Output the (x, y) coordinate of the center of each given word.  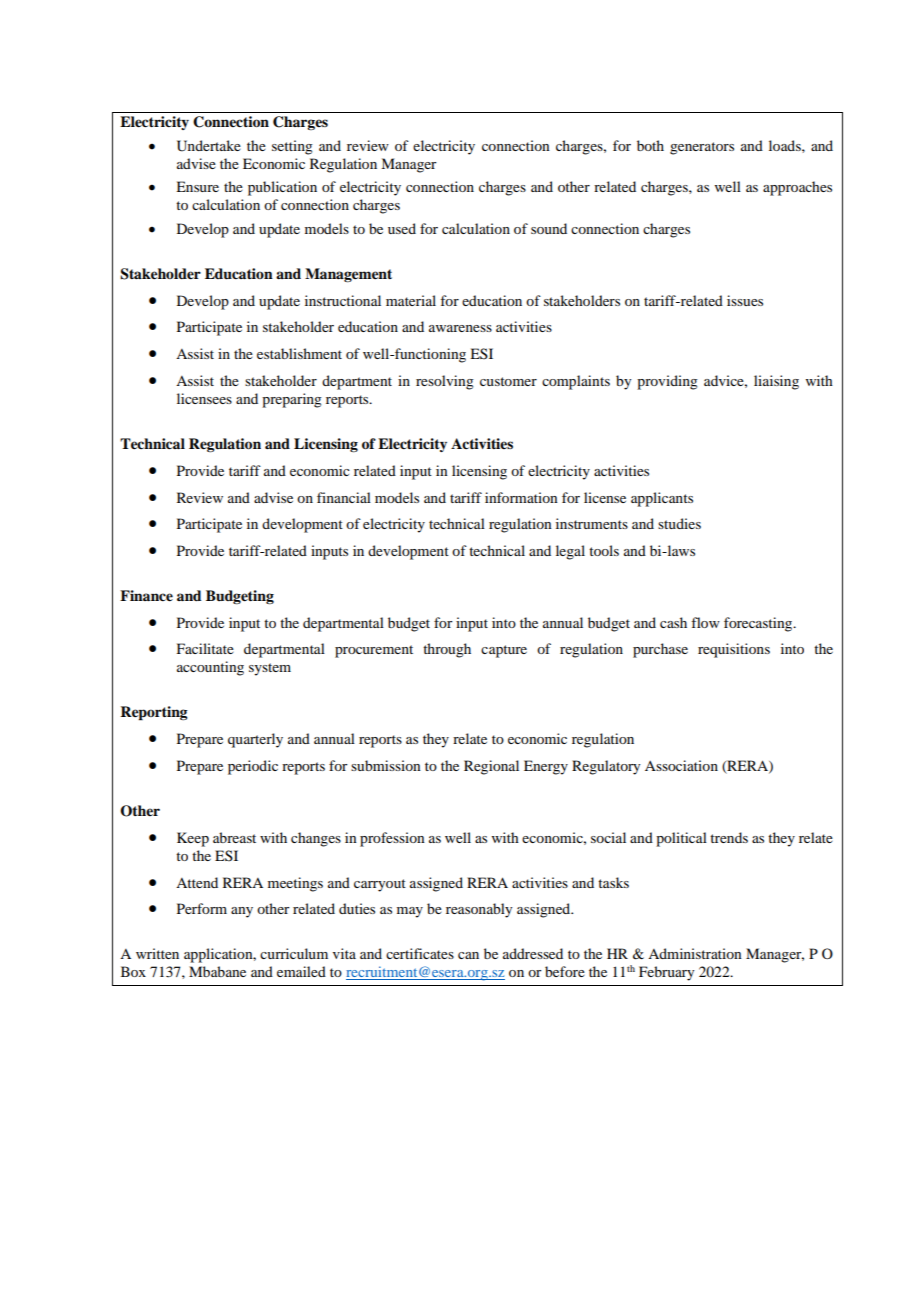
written (157, 953)
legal (570, 552)
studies (679, 523)
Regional (491, 767)
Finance (146, 596)
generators (702, 148)
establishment (299, 353)
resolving (445, 382)
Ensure (197, 186)
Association (681, 765)
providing (667, 382)
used (402, 228)
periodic (253, 767)
